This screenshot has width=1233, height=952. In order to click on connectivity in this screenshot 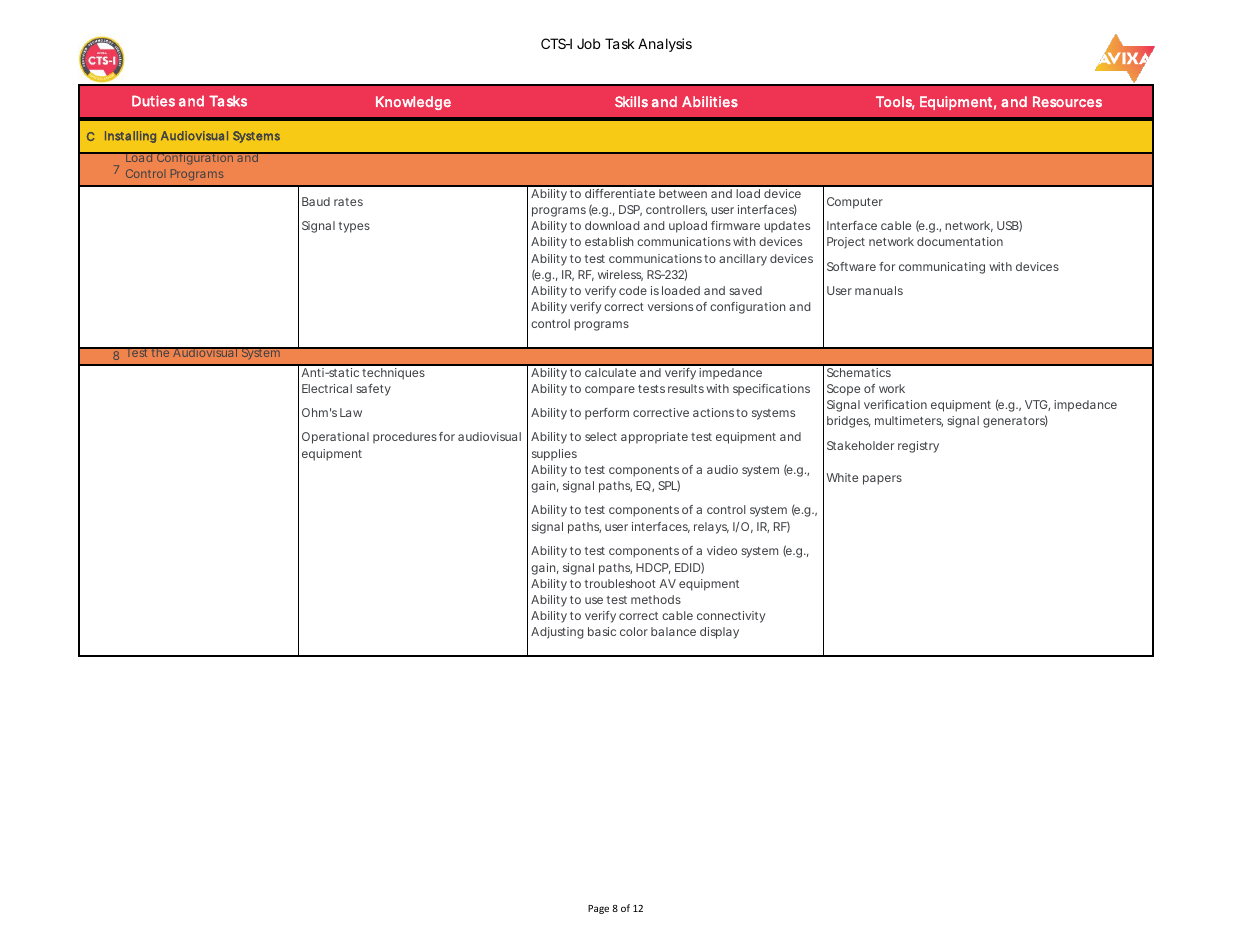, I will do `click(731, 617)`.
